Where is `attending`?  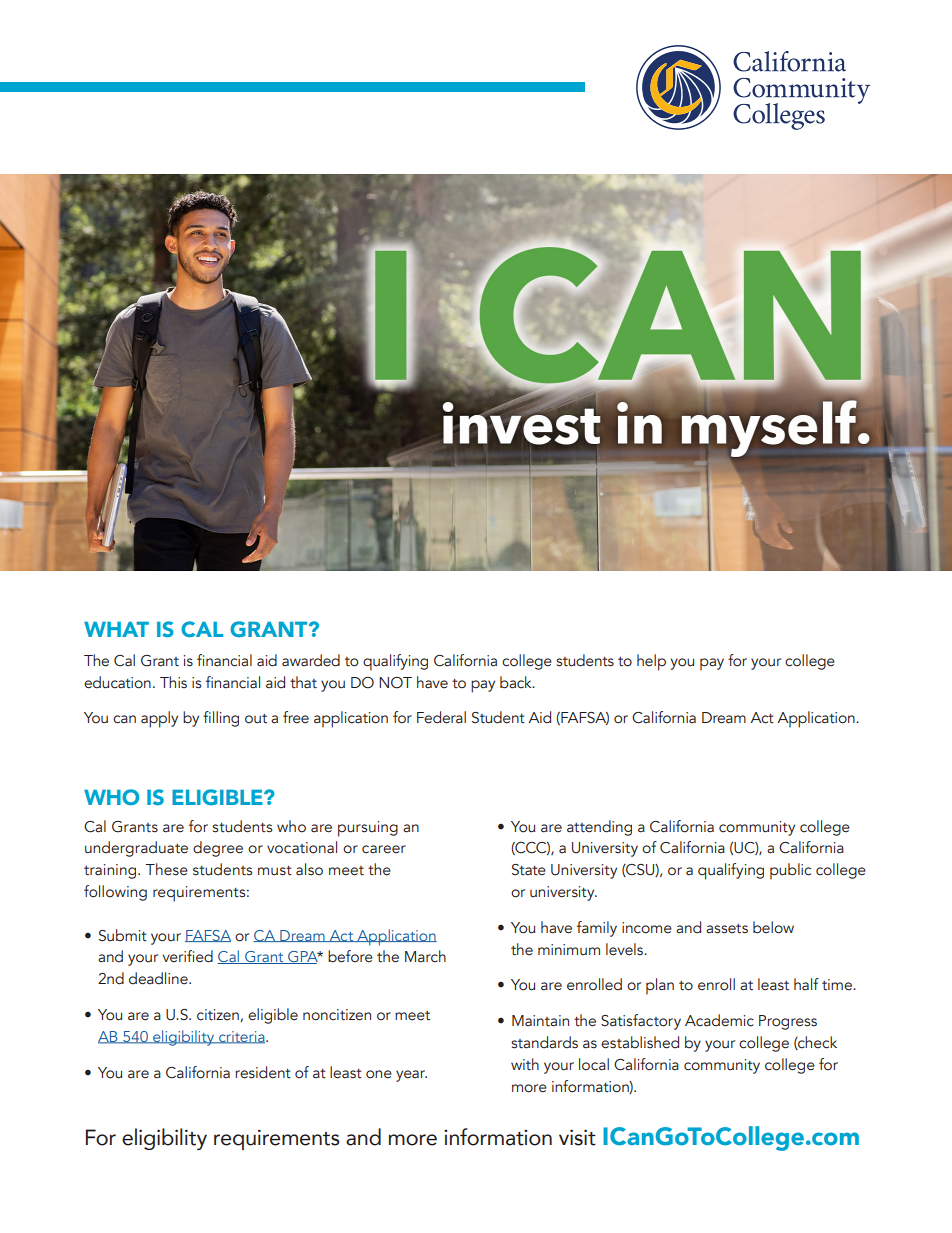
attending is located at coordinates (599, 828).
